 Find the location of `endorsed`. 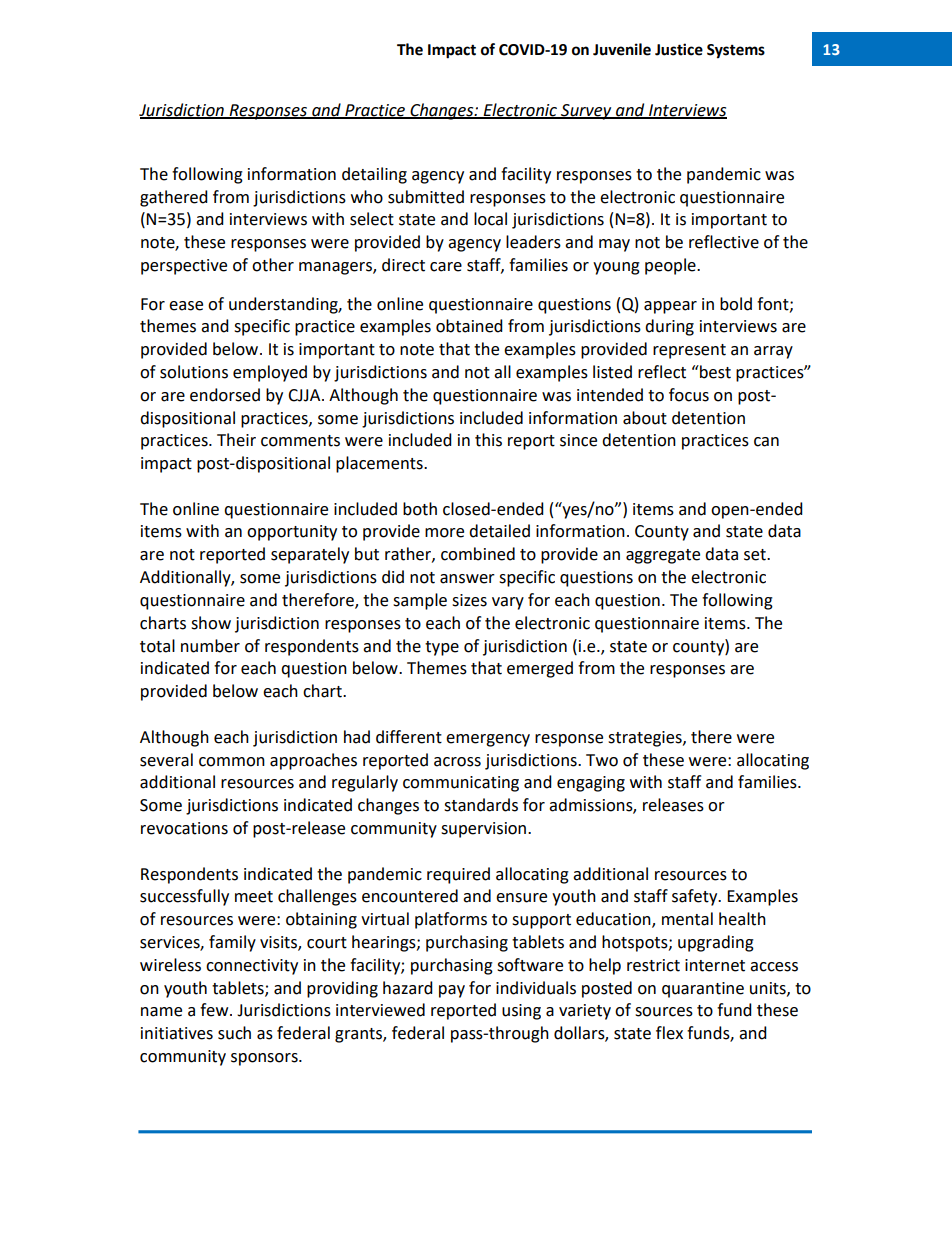

endorsed is located at coordinates (225, 395).
